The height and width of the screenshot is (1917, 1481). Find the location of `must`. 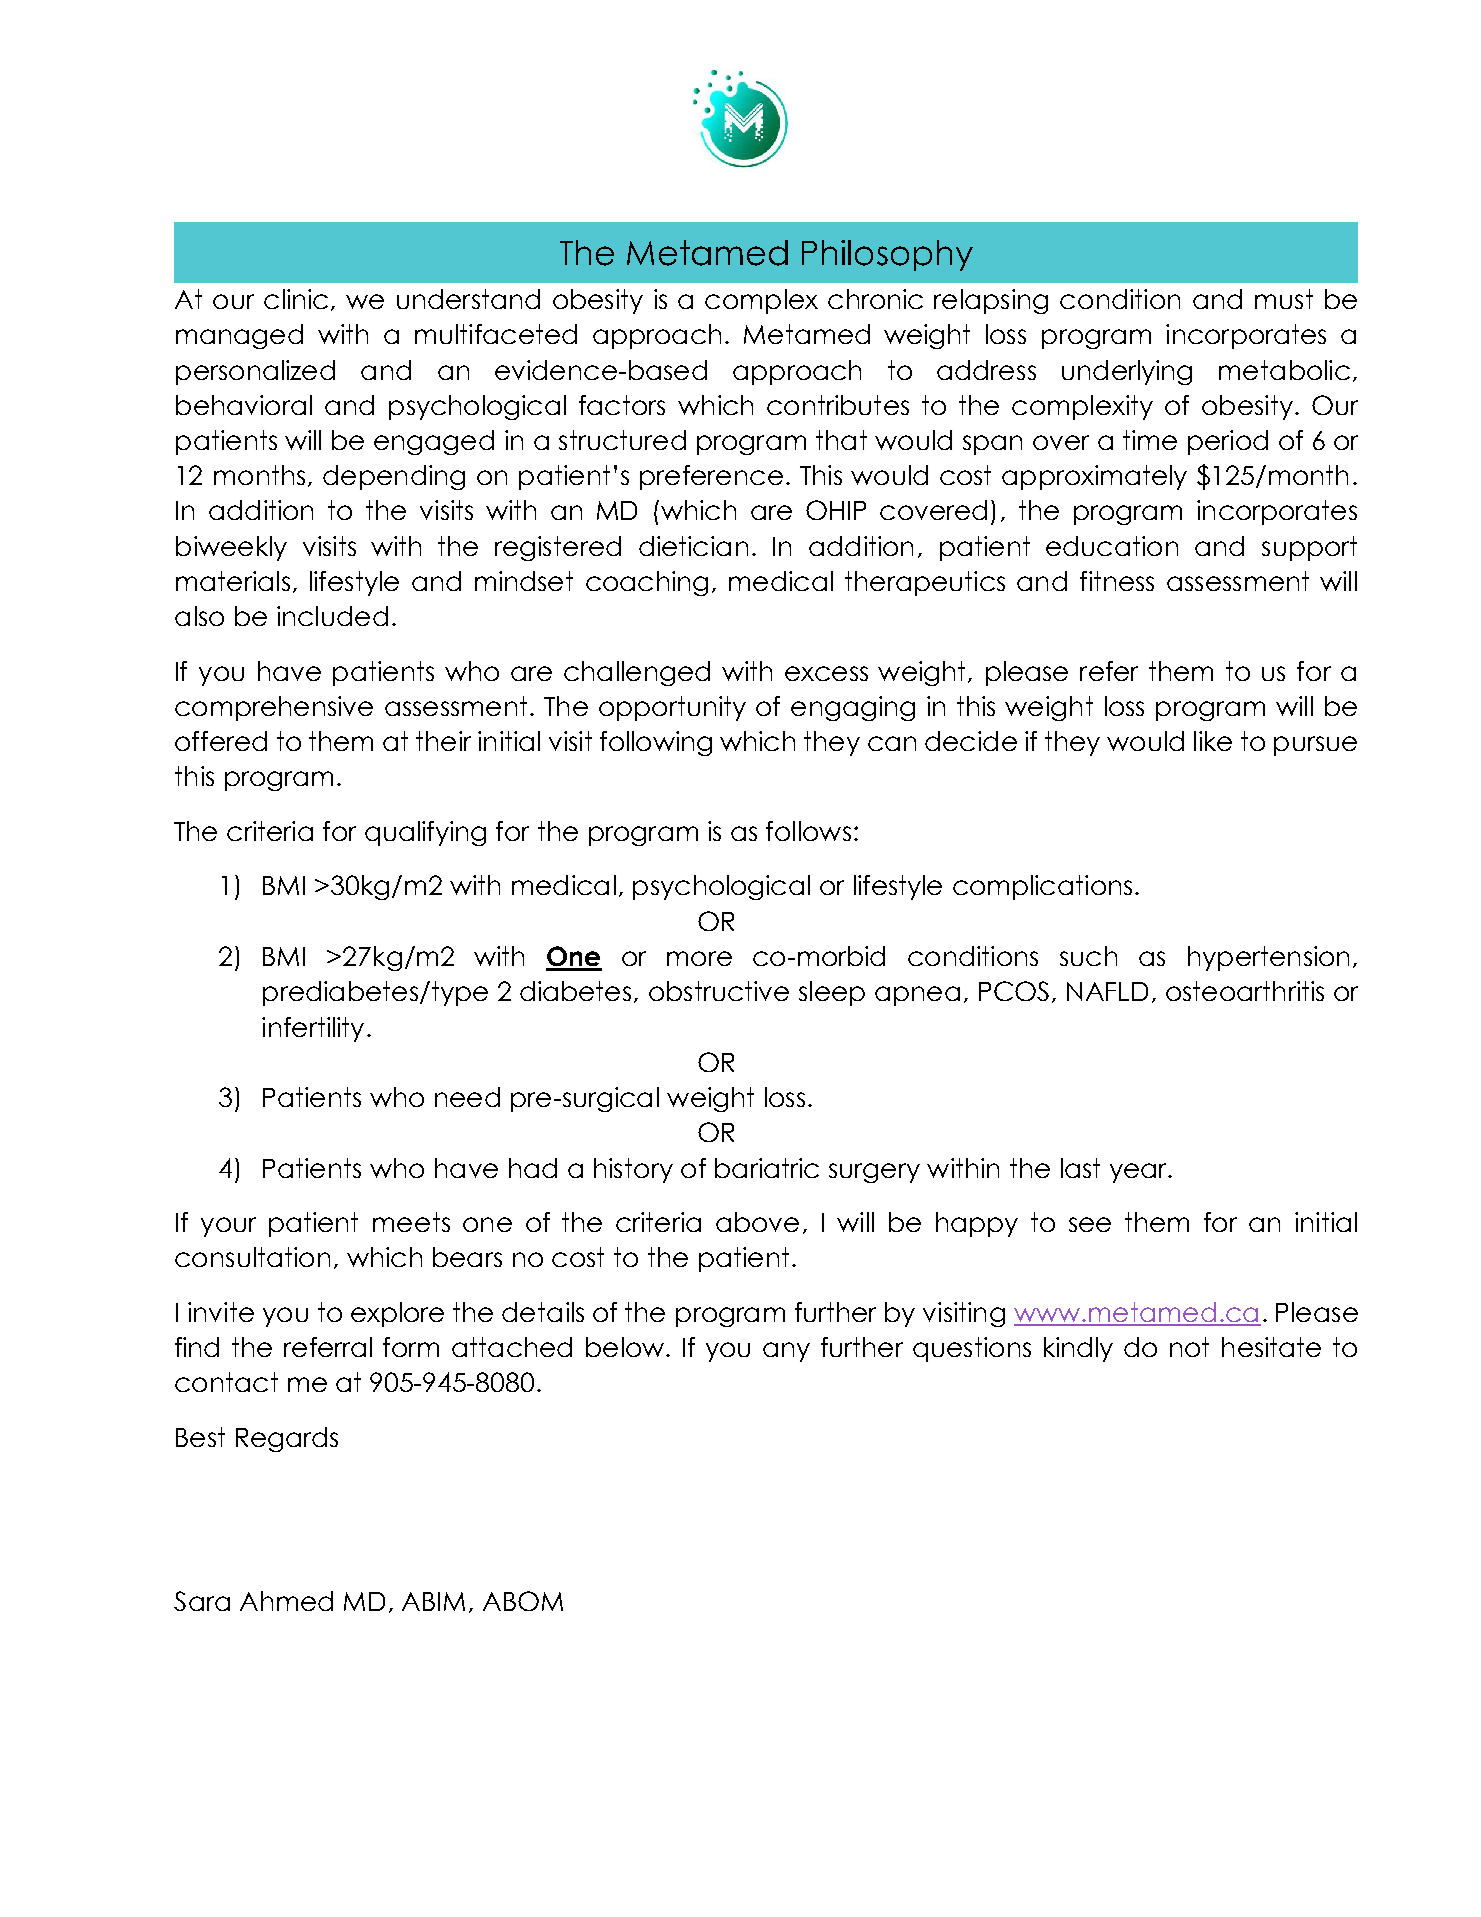

must is located at coordinates (1284, 299).
